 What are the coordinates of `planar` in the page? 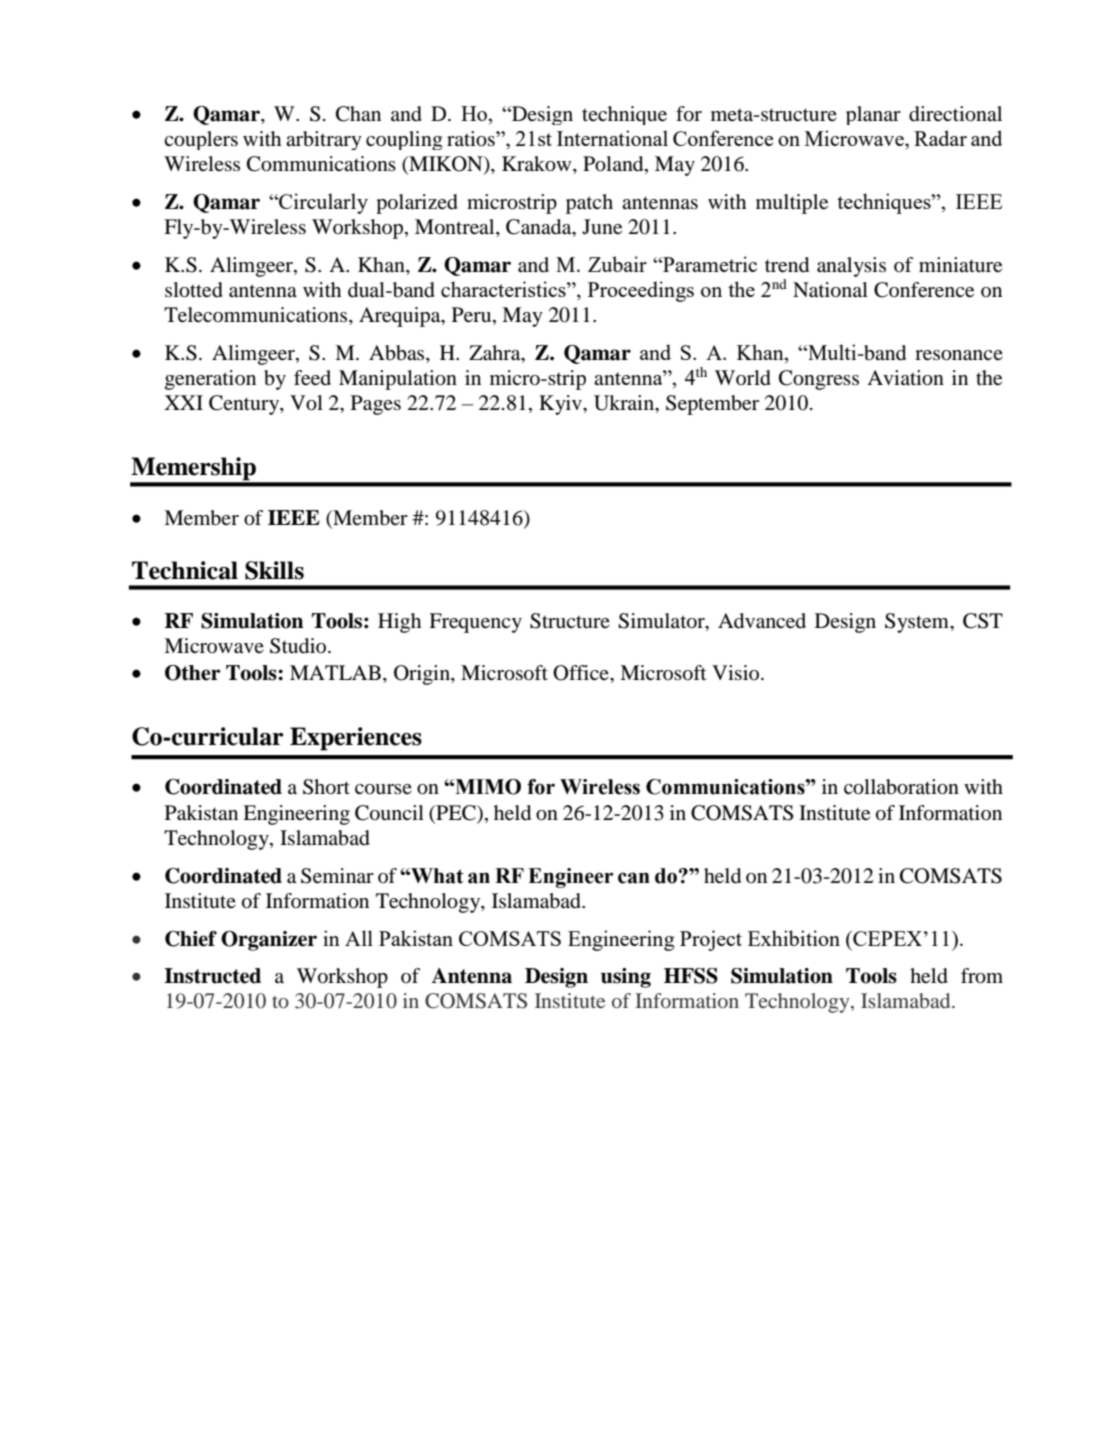 It's located at (873, 115).
